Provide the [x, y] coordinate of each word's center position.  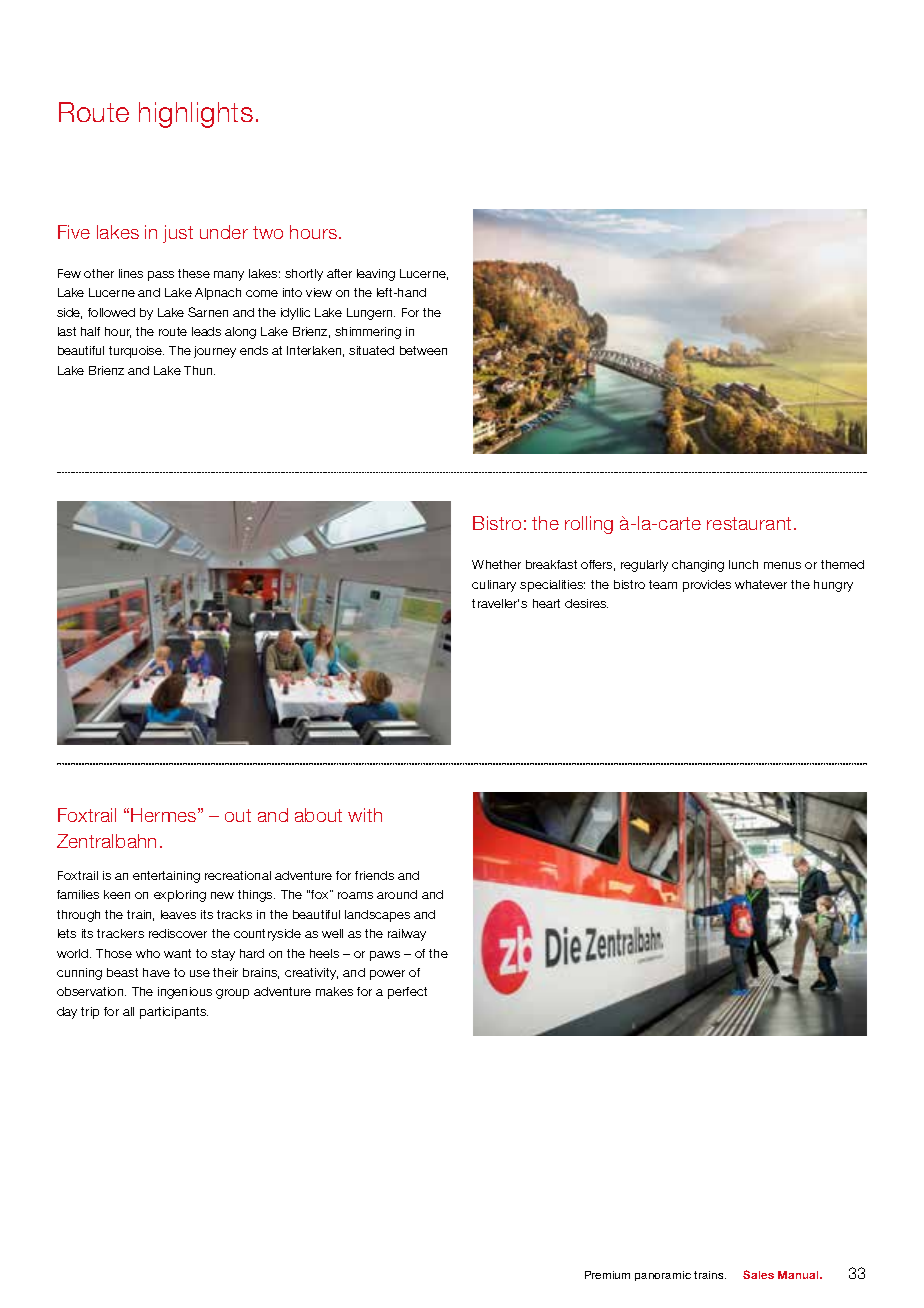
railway [407, 935]
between [423, 350]
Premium [607, 1275]
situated [371, 350]
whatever [761, 584]
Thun [199, 370]
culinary [494, 586]
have [156, 972]
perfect [407, 993]
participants [174, 1013]
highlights [196, 115]
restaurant [749, 523]
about [318, 815]
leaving [376, 275]
